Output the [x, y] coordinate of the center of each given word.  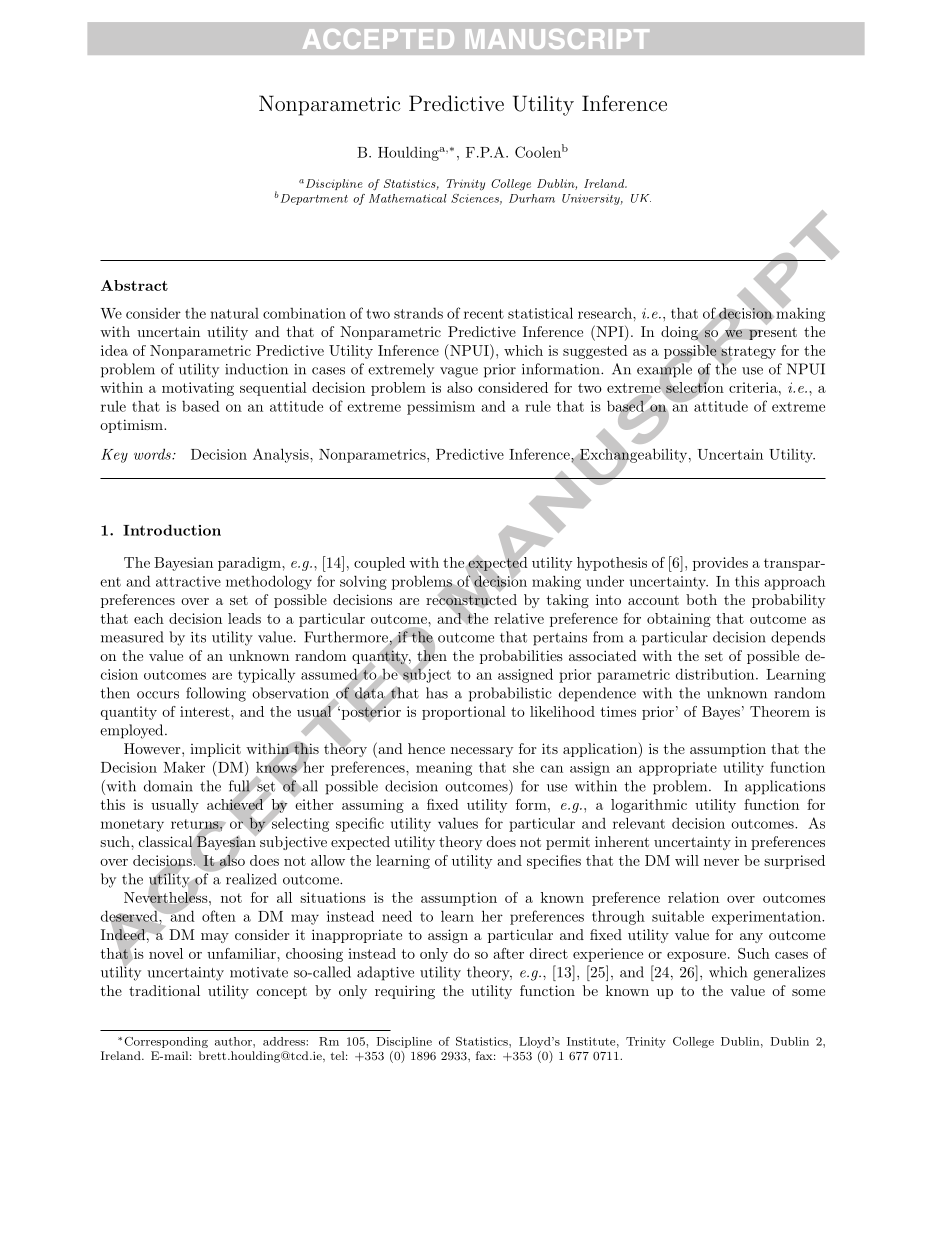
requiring [405, 992]
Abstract [134, 285]
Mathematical [408, 198]
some [808, 992]
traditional [164, 990]
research [606, 313]
